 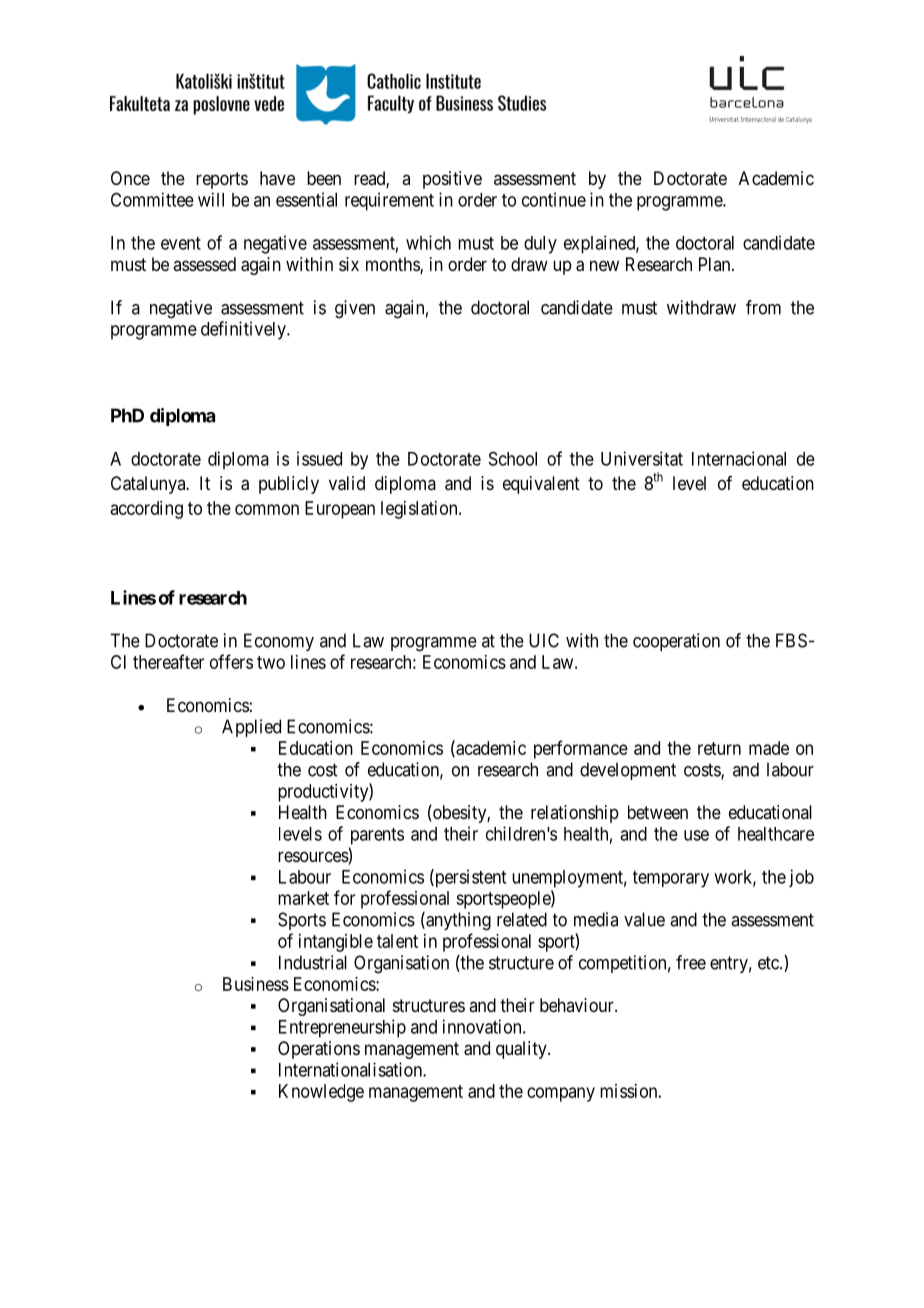 What do you see at coordinates (211, 199) in the screenshot?
I see `will` at bounding box center [211, 199].
